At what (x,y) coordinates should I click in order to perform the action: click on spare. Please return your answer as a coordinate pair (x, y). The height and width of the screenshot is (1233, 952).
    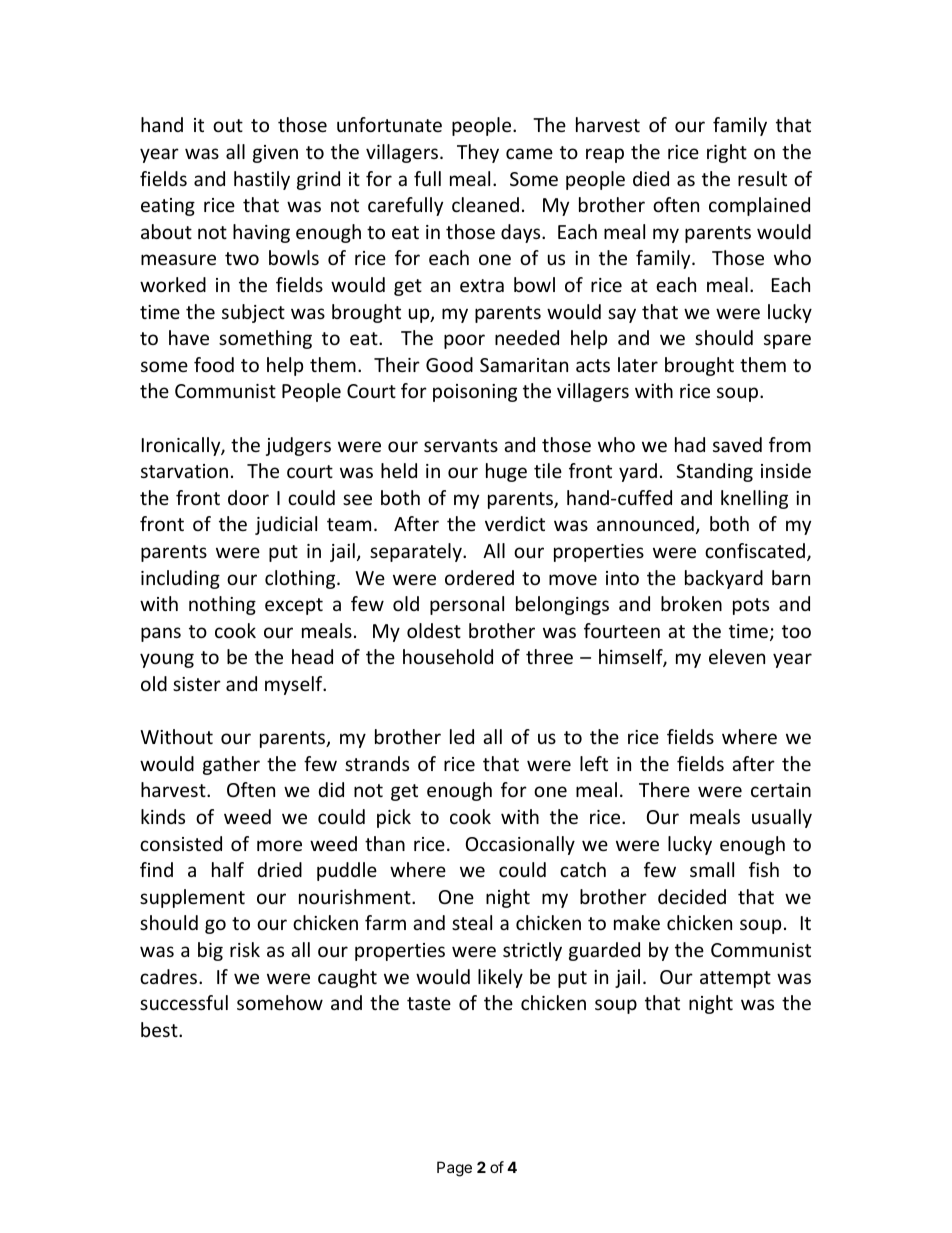
    Looking at the image, I should click on (787, 341).
